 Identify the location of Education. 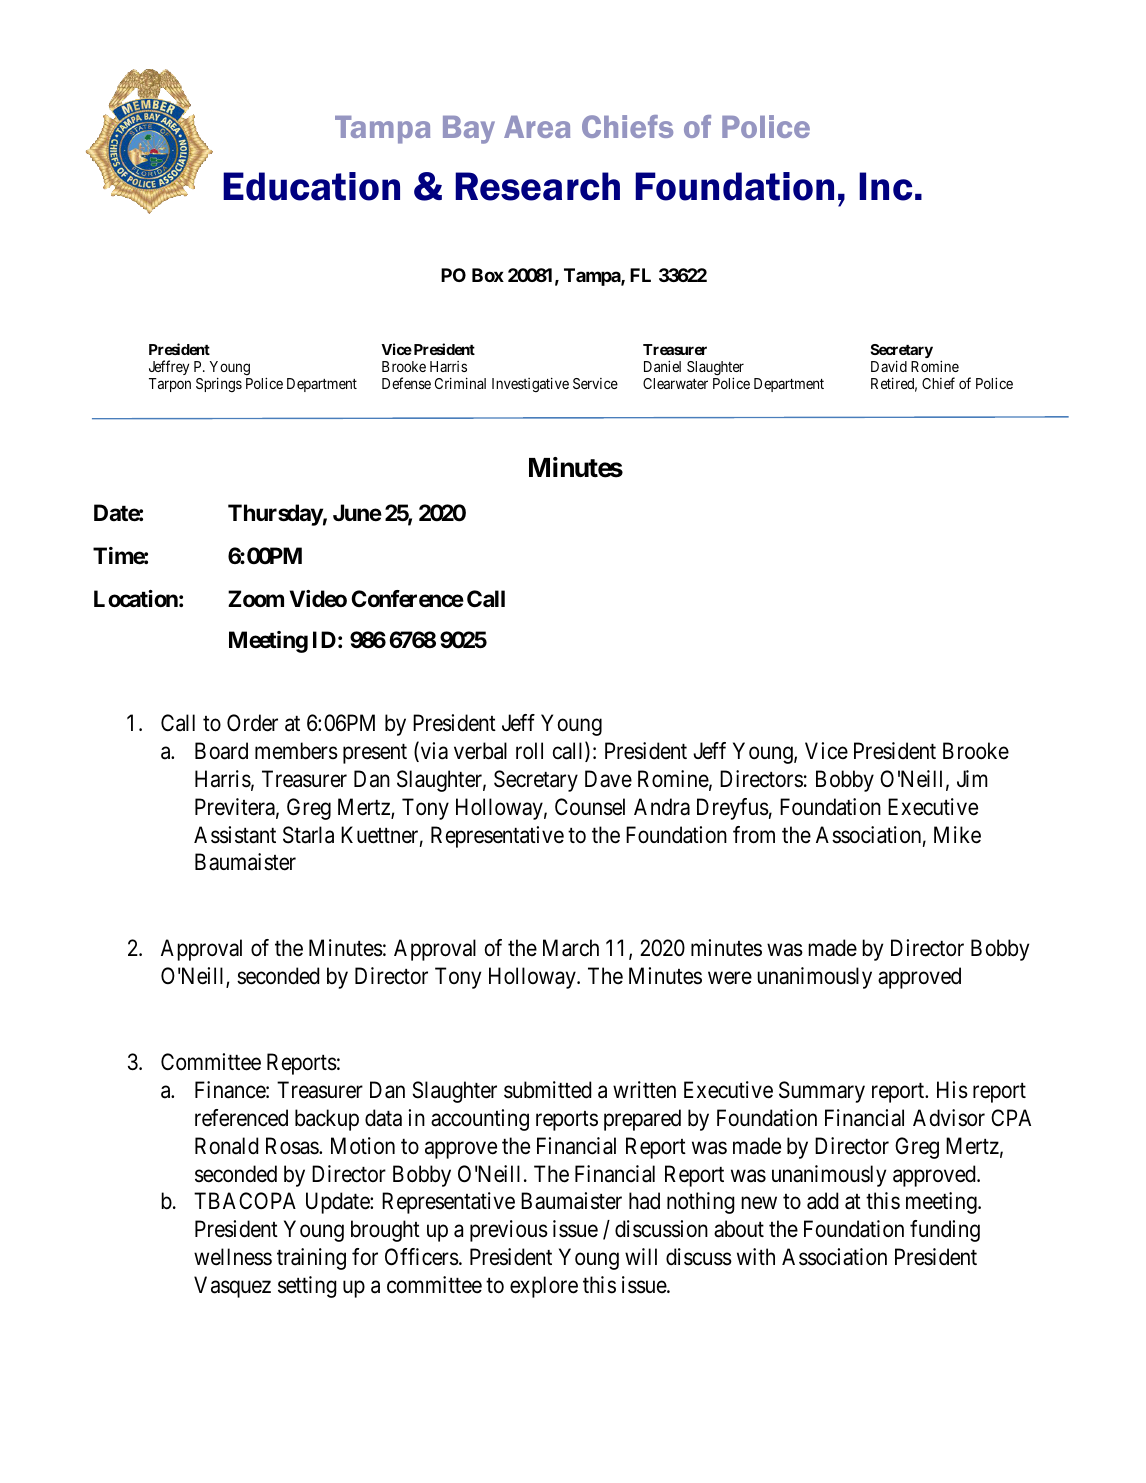
(311, 186).
